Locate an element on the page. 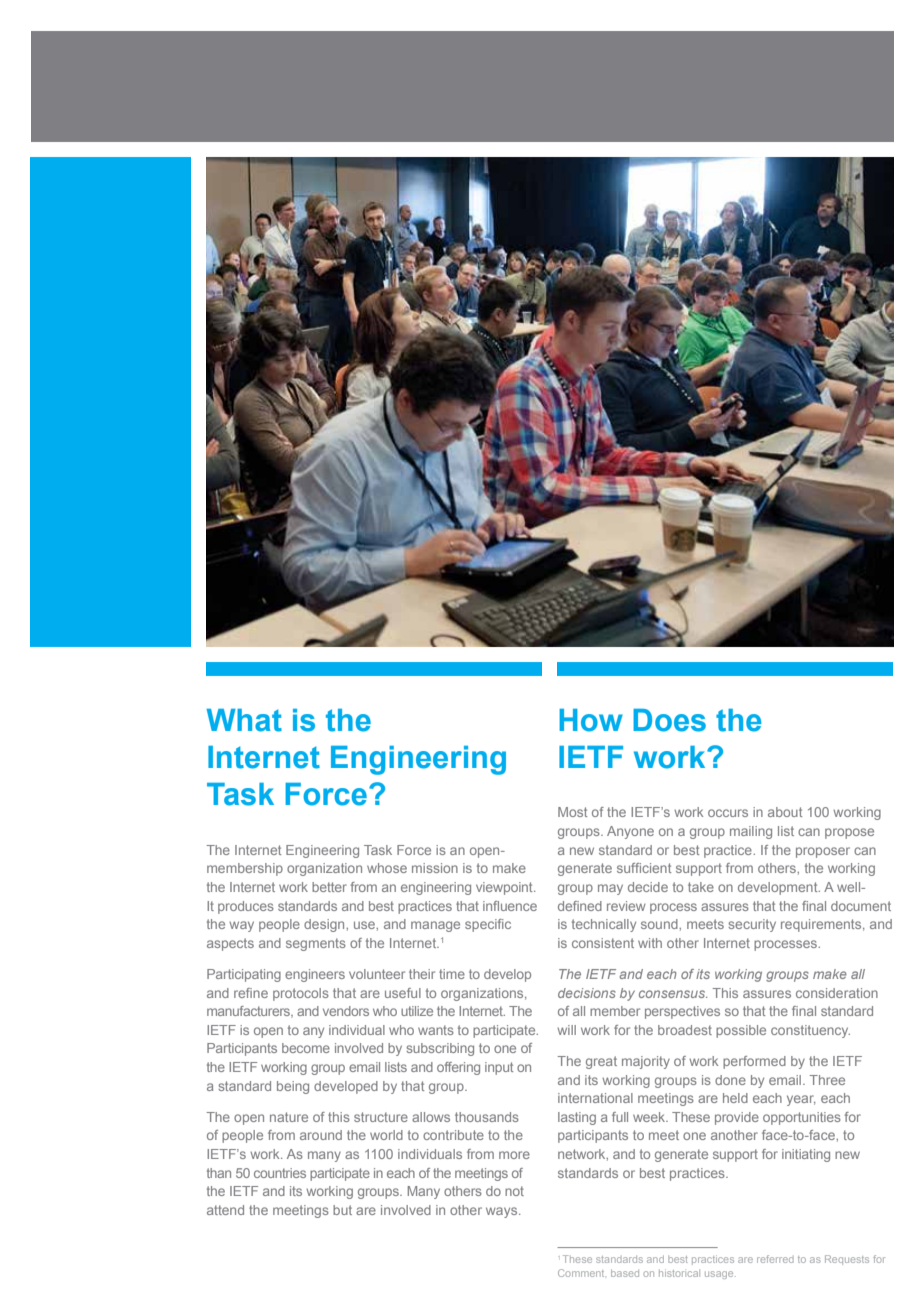 The height and width of the page is (1308, 924). How is located at coordinates (591, 720).
